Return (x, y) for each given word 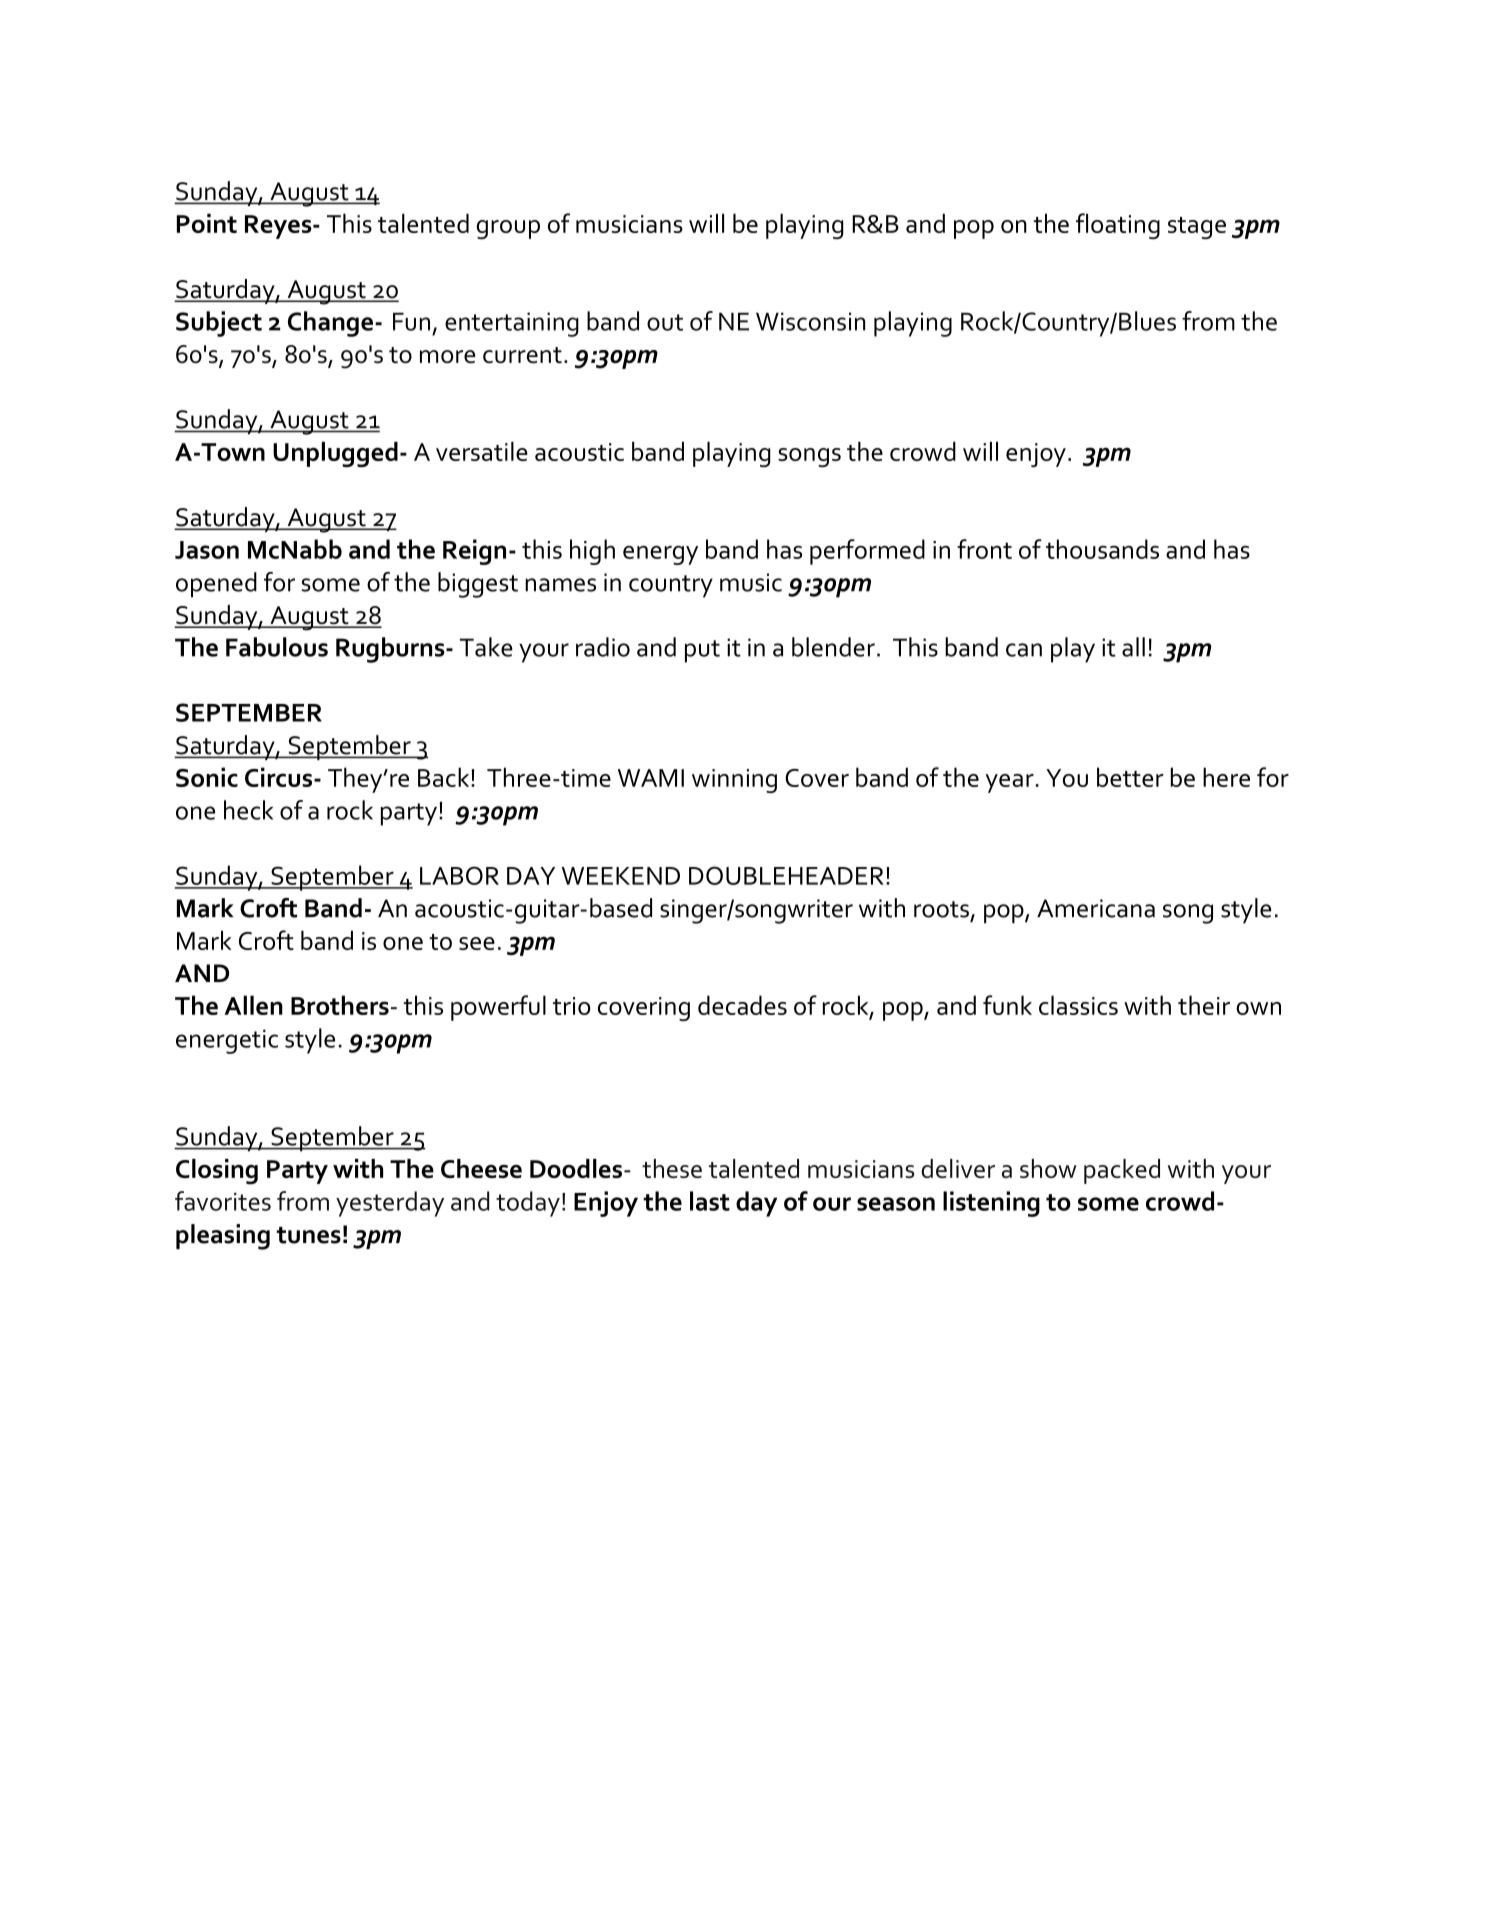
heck (248, 810)
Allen (253, 1005)
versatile (482, 451)
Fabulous (277, 647)
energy (660, 555)
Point (207, 223)
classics (1078, 1005)
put (702, 651)
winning (734, 781)
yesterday (390, 1204)
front (984, 549)
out (665, 322)
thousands (1102, 549)
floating (1118, 226)
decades (742, 1005)
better (1130, 777)
